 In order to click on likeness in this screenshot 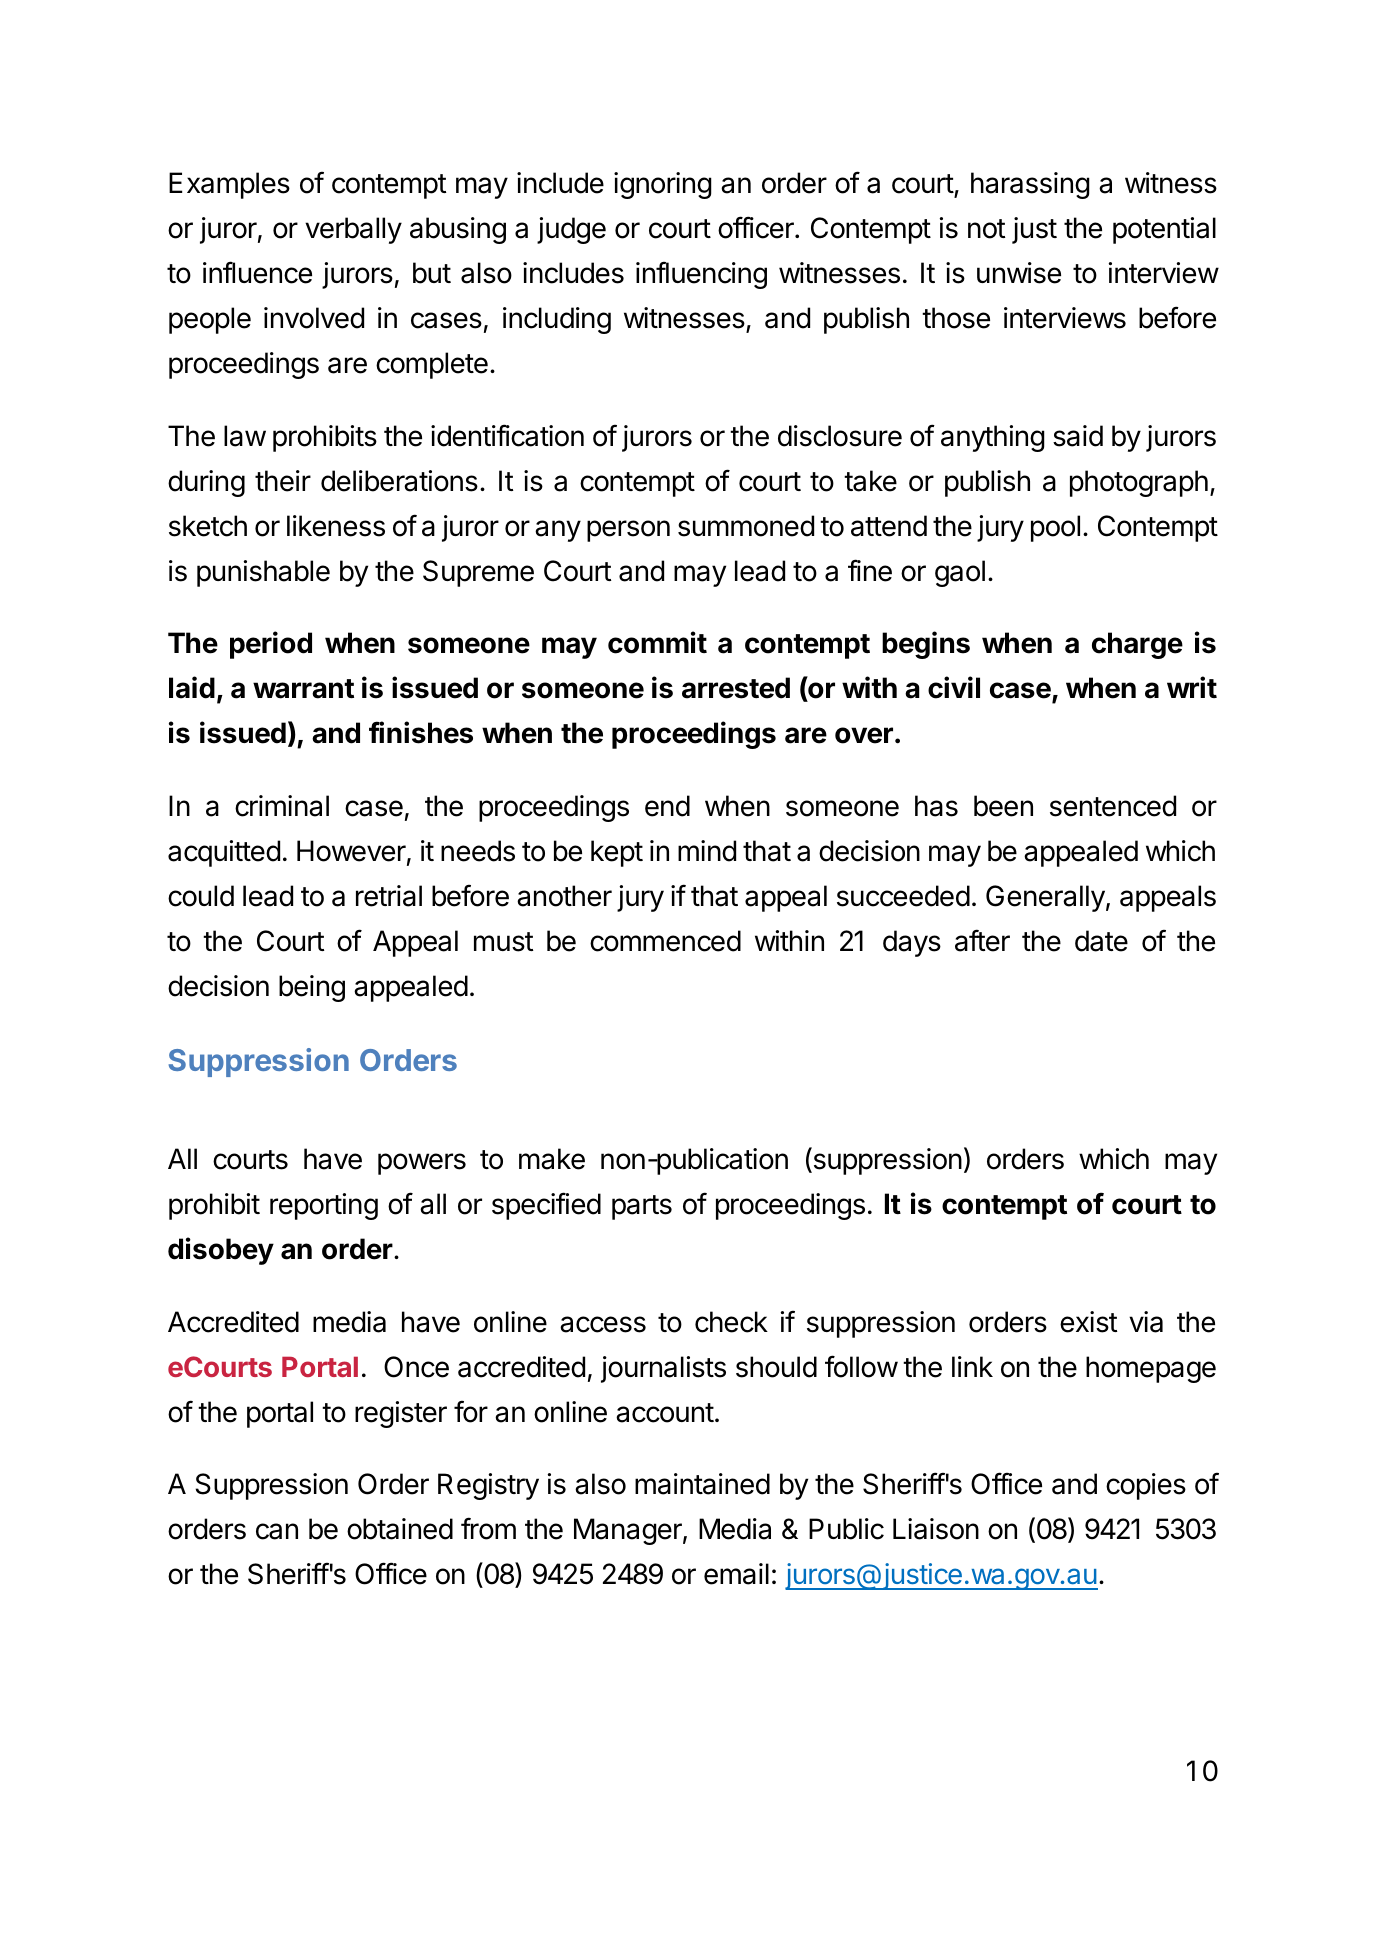, I will do `click(336, 526)`.
